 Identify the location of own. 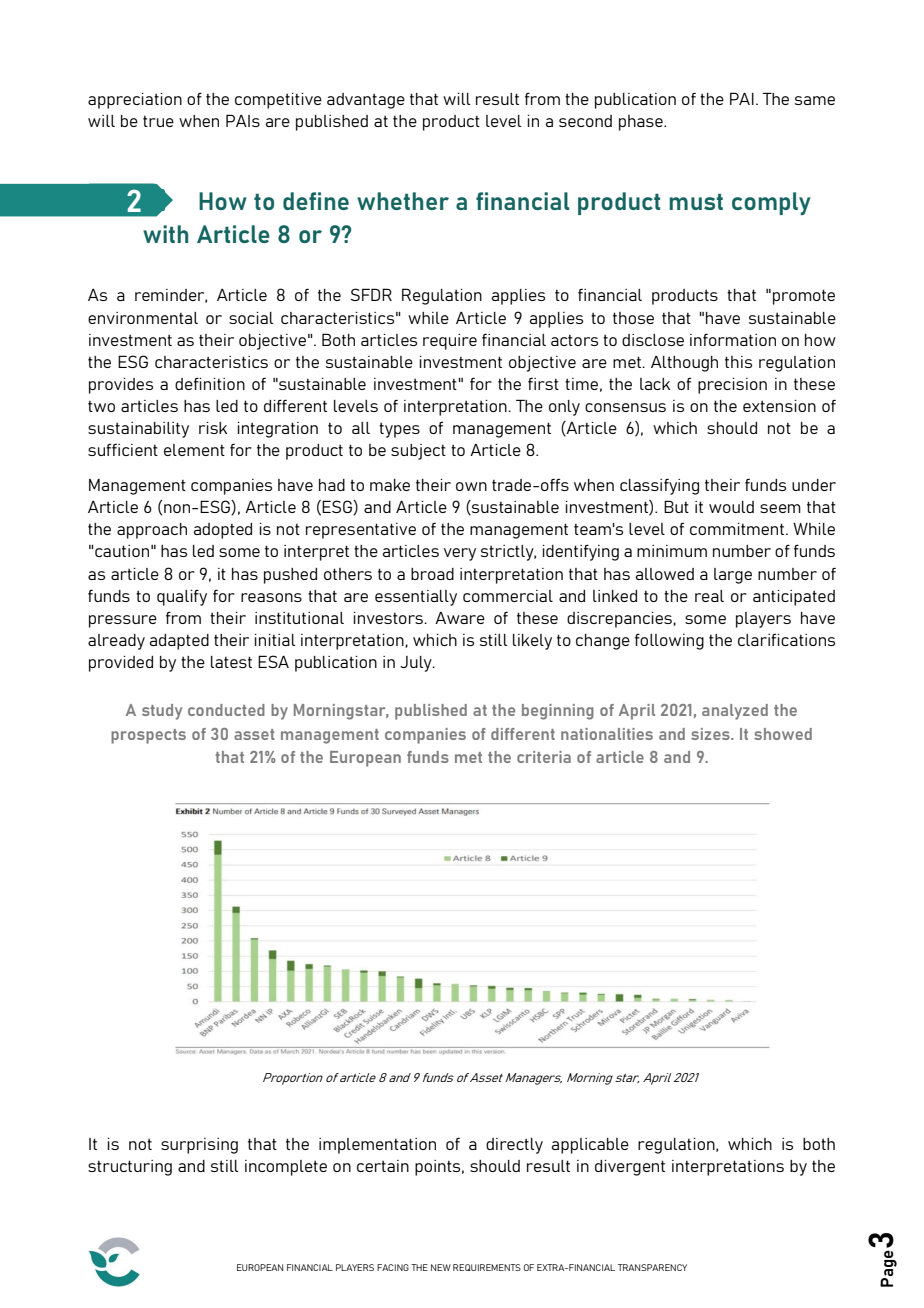
(471, 486).
